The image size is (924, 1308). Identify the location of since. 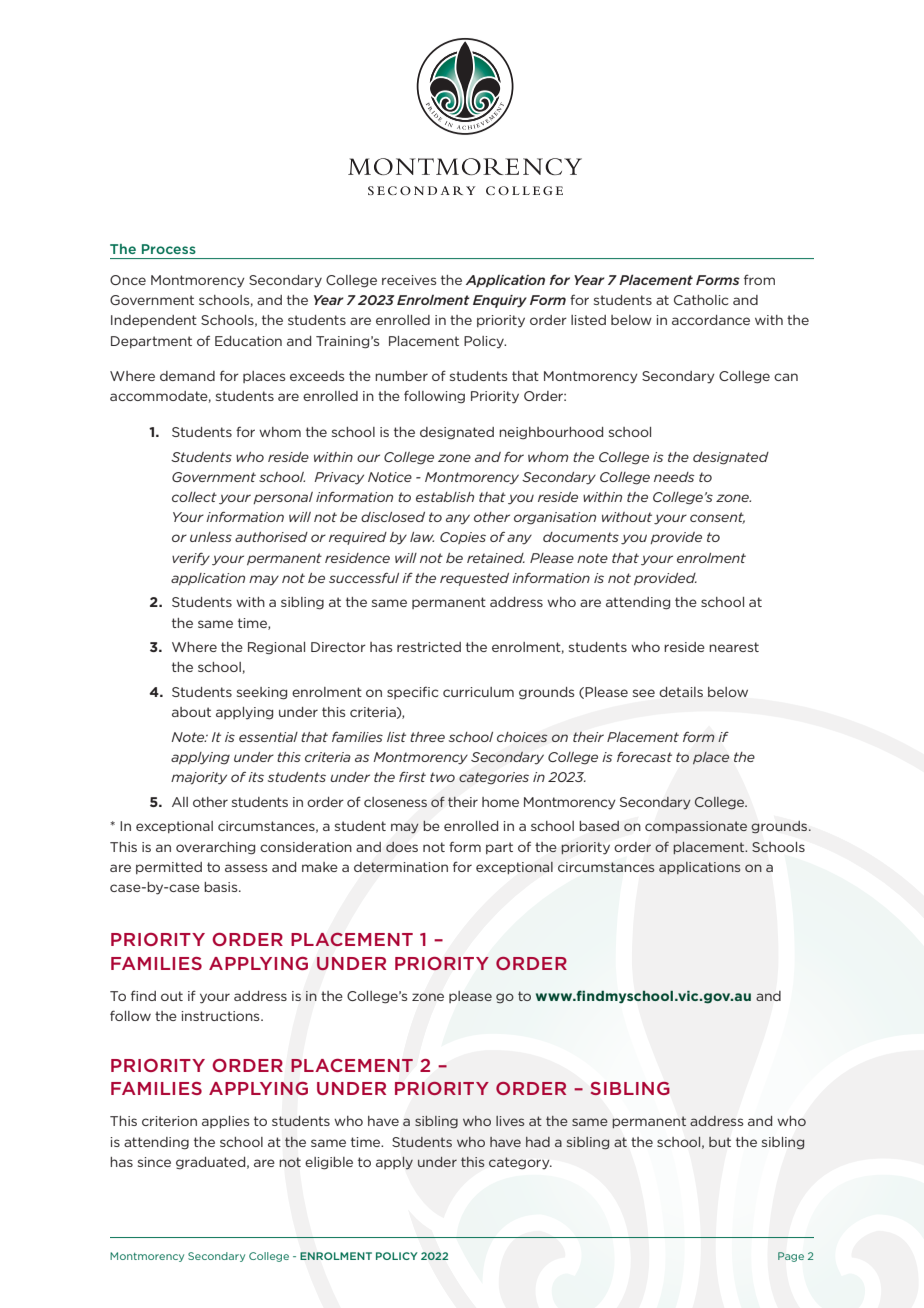
(154, 1162).
